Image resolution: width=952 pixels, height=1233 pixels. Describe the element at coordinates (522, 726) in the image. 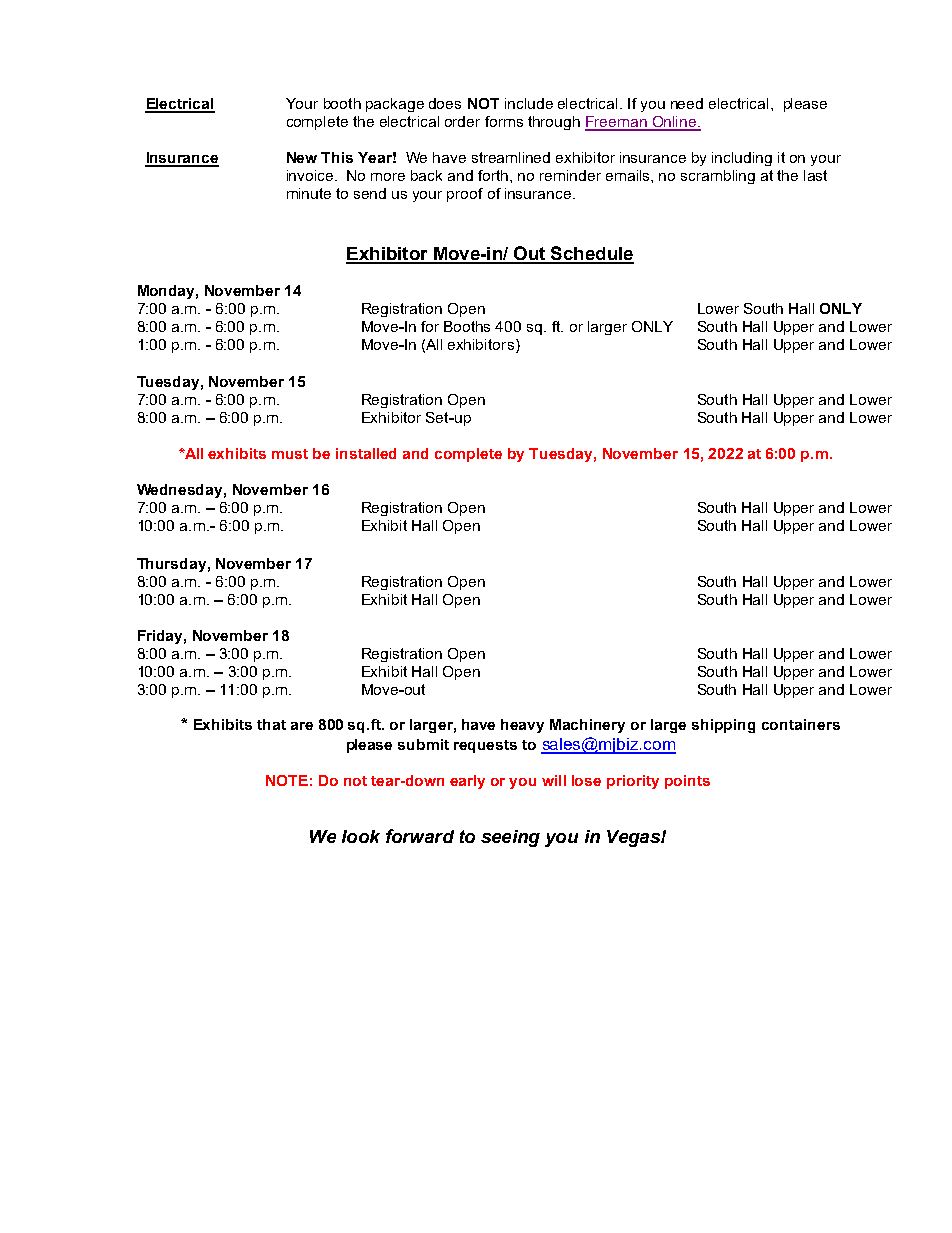

I see `heavy` at that location.
